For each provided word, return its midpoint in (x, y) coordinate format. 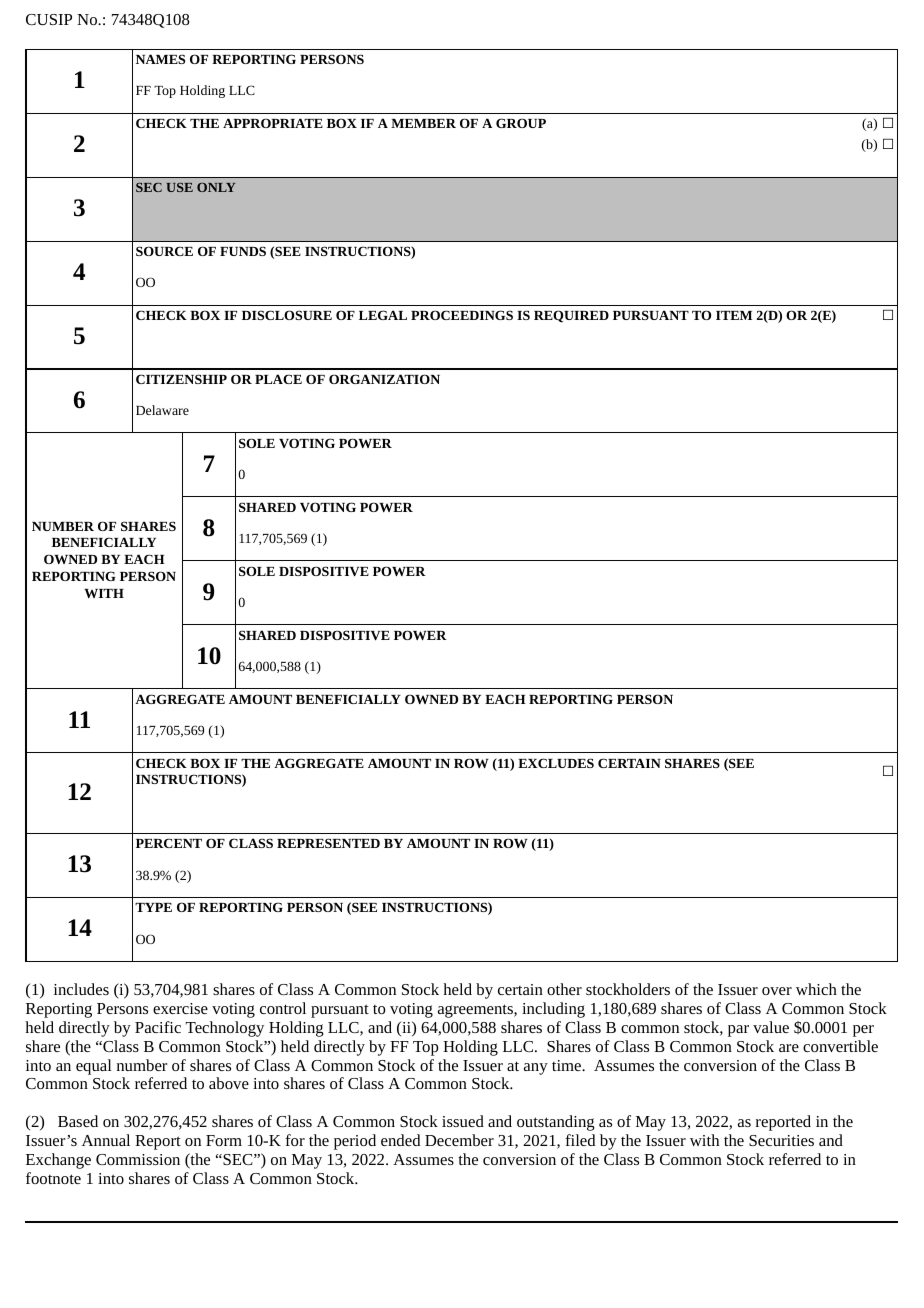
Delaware (162, 410)
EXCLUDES (556, 763)
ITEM (734, 315)
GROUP (521, 123)
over (777, 991)
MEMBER (423, 123)
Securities (781, 1140)
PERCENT (169, 843)
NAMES (160, 59)
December (459, 1140)
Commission (138, 1159)
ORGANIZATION (384, 379)
